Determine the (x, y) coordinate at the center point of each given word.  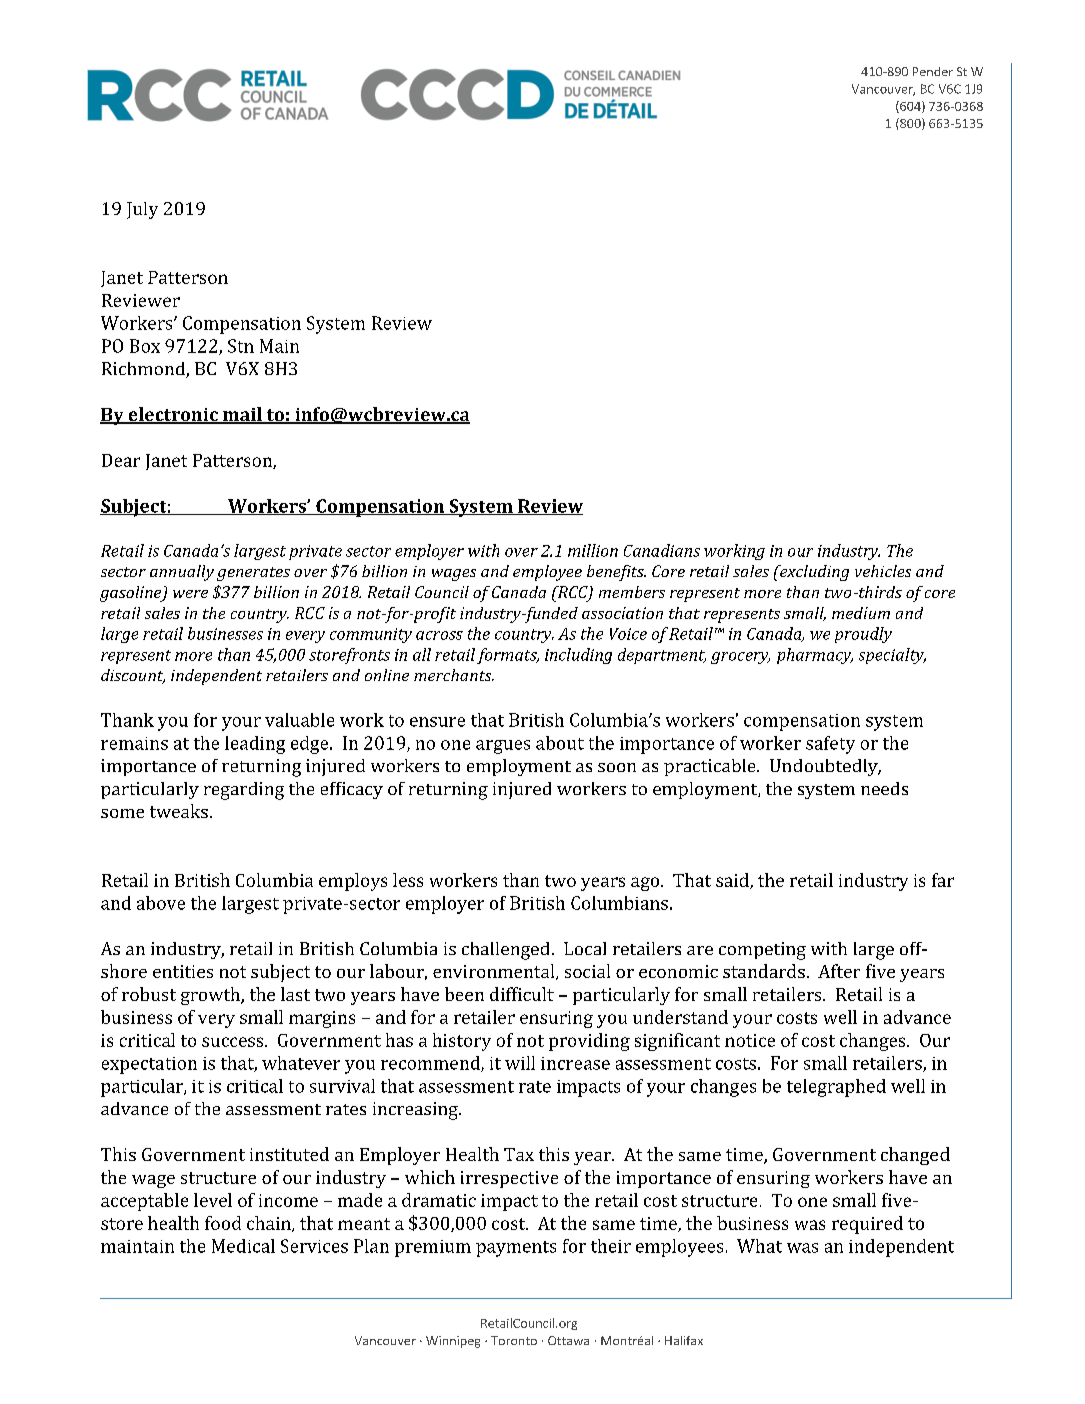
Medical (243, 1246)
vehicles (883, 571)
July (142, 210)
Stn (241, 346)
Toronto (514, 1340)
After (839, 971)
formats (508, 656)
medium (861, 613)
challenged (505, 951)
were (190, 594)
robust (149, 994)
